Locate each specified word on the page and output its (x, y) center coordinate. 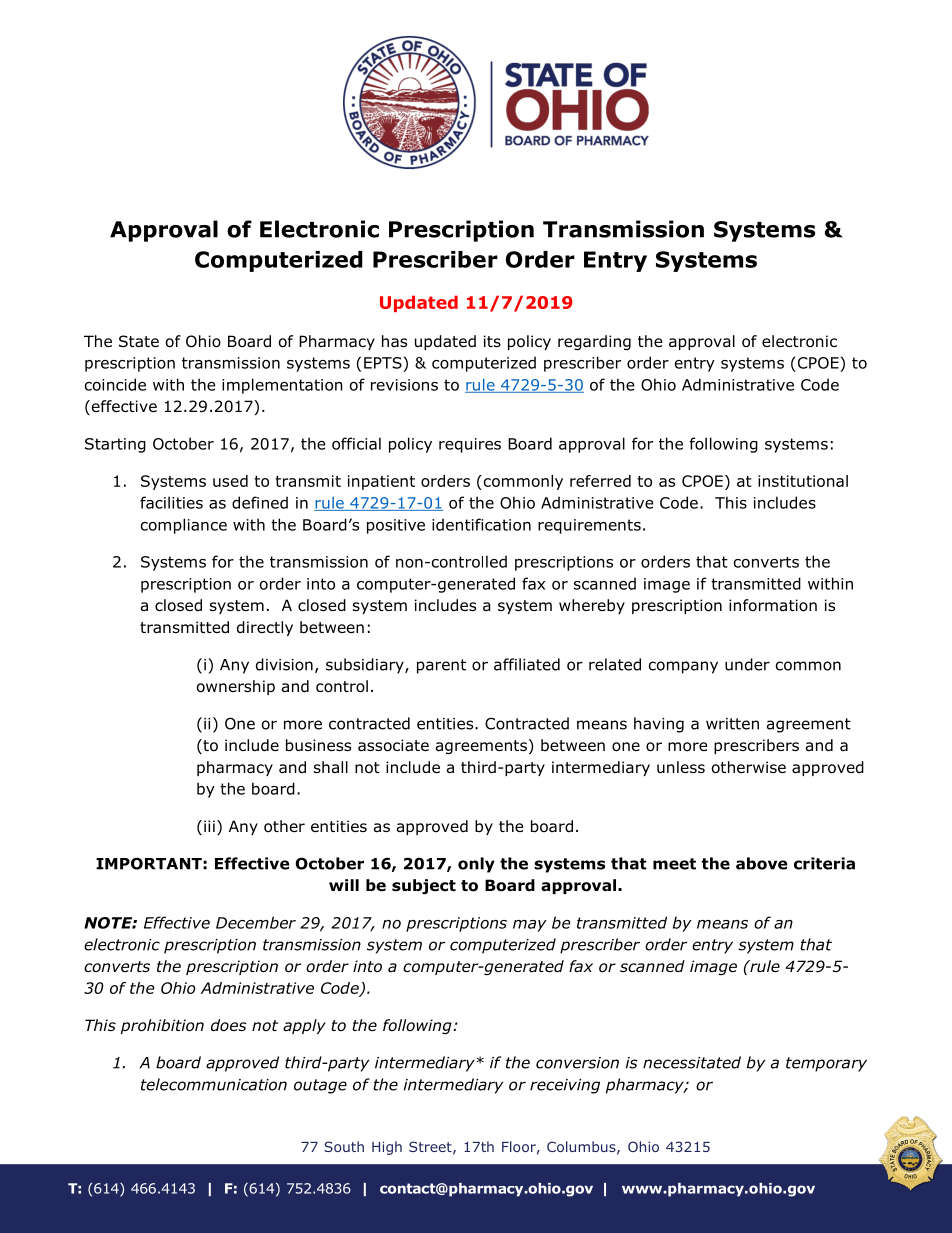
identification (481, 524)
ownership (236, 687)
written (732, 724)
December (256, 922)
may (530, 926)
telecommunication (214, 1084)
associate (393, 745)
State (139, 341)
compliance (184, 526)
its (492, 341)
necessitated (692, 1062)
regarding (594, 342)
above (761, 863)
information (773, 605)
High (387, 1148)
